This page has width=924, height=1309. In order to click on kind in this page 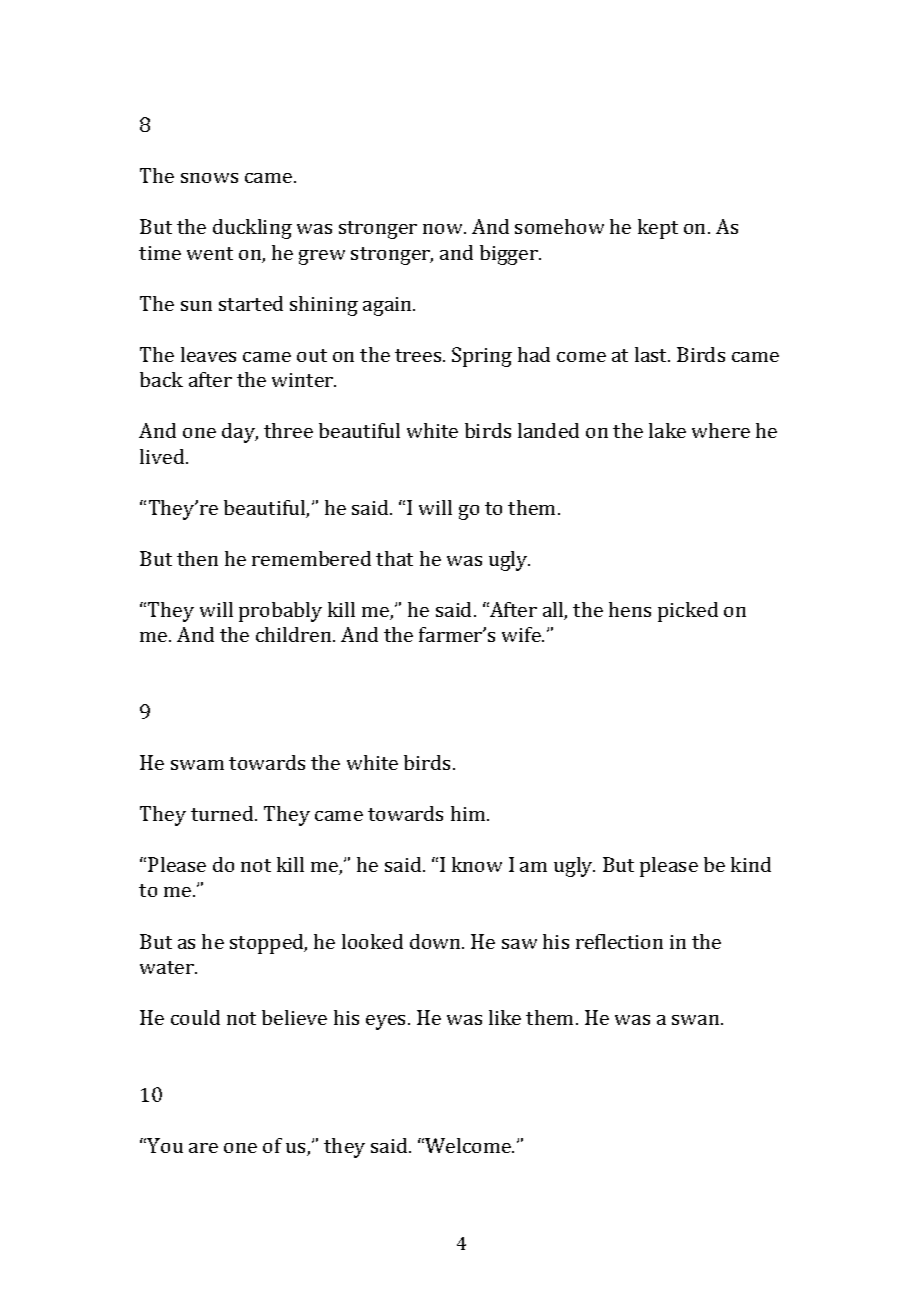, I will do `click(751, 864)`.
